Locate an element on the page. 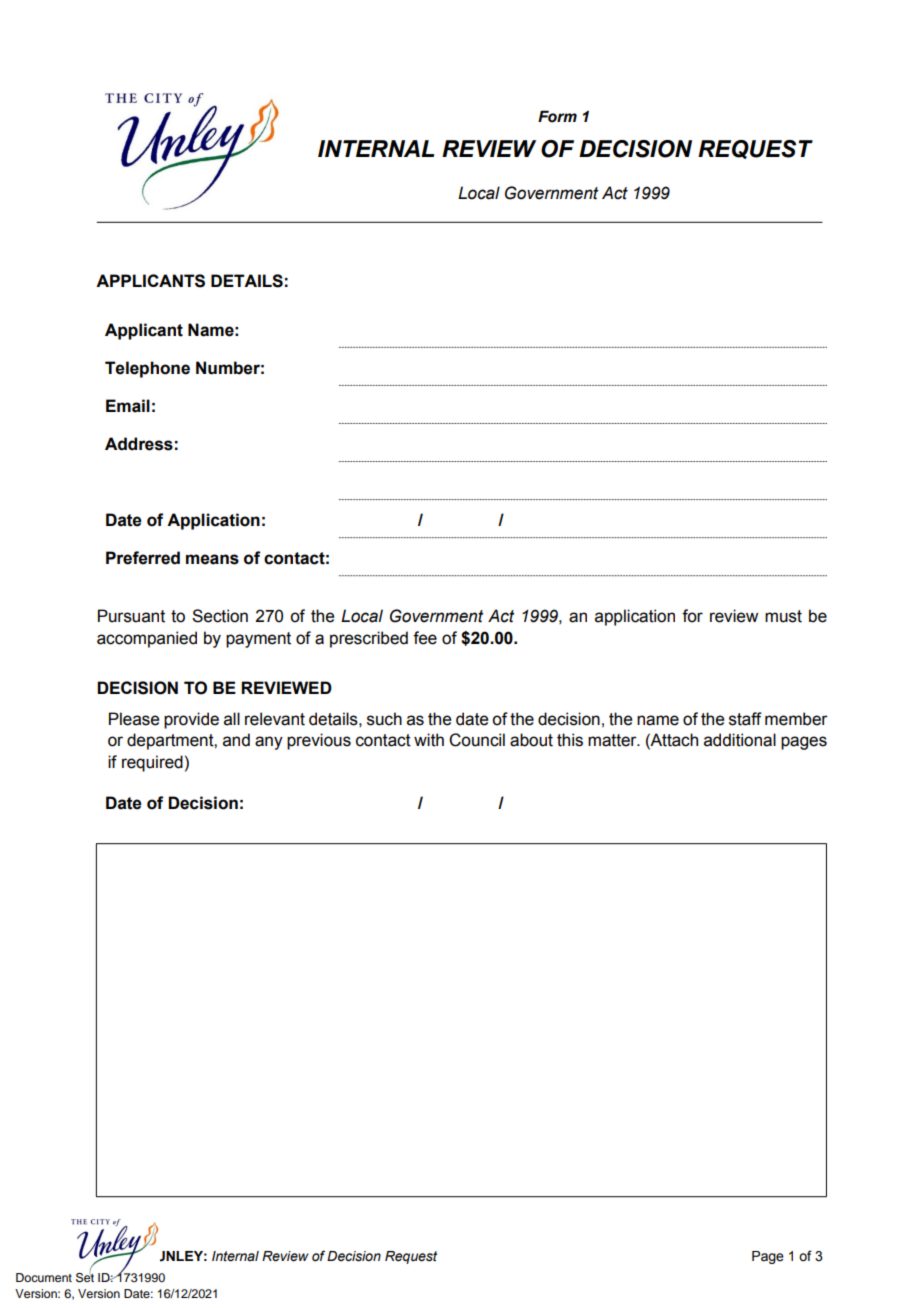 This image has height=1308, width=924. with is located at coordinates (429, 740).
